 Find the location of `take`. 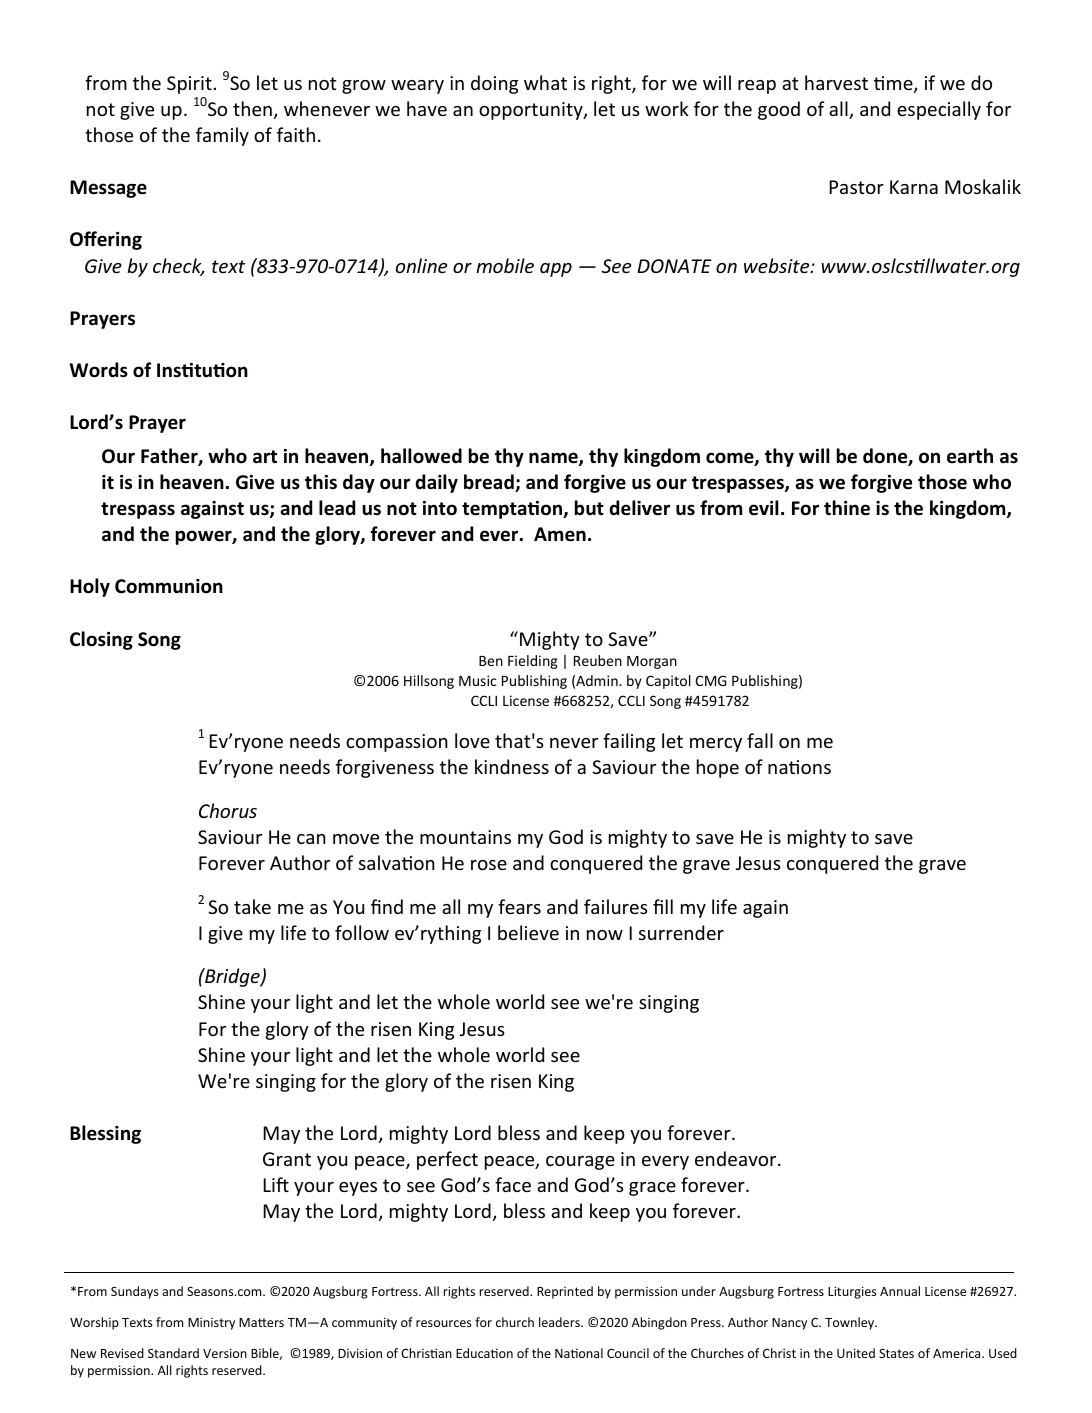

take is located at coordinates (252, 906).
